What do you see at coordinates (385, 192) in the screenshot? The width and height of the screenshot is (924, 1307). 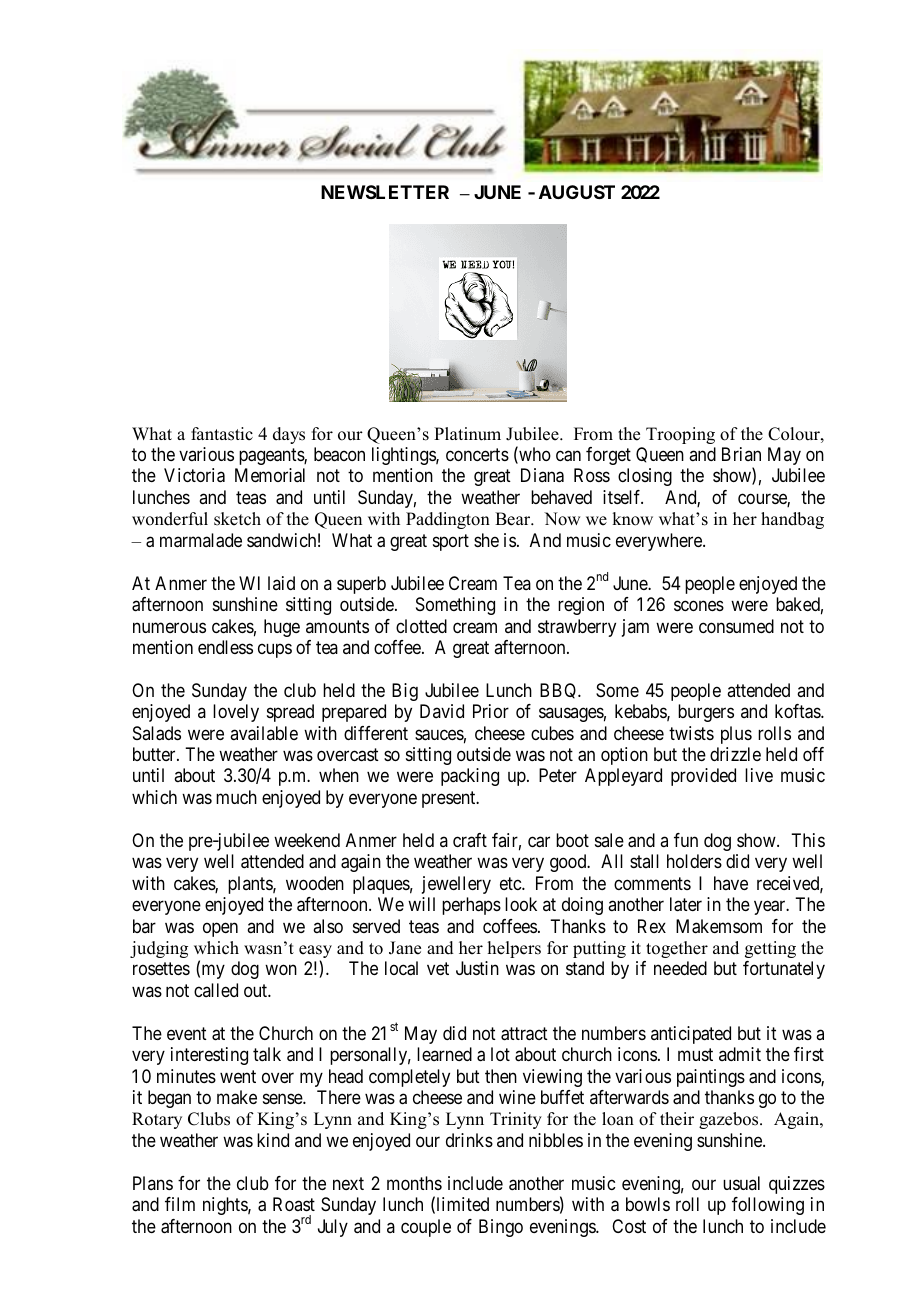 I see `NEWSLETTER` at bounding box center [385, 192].
